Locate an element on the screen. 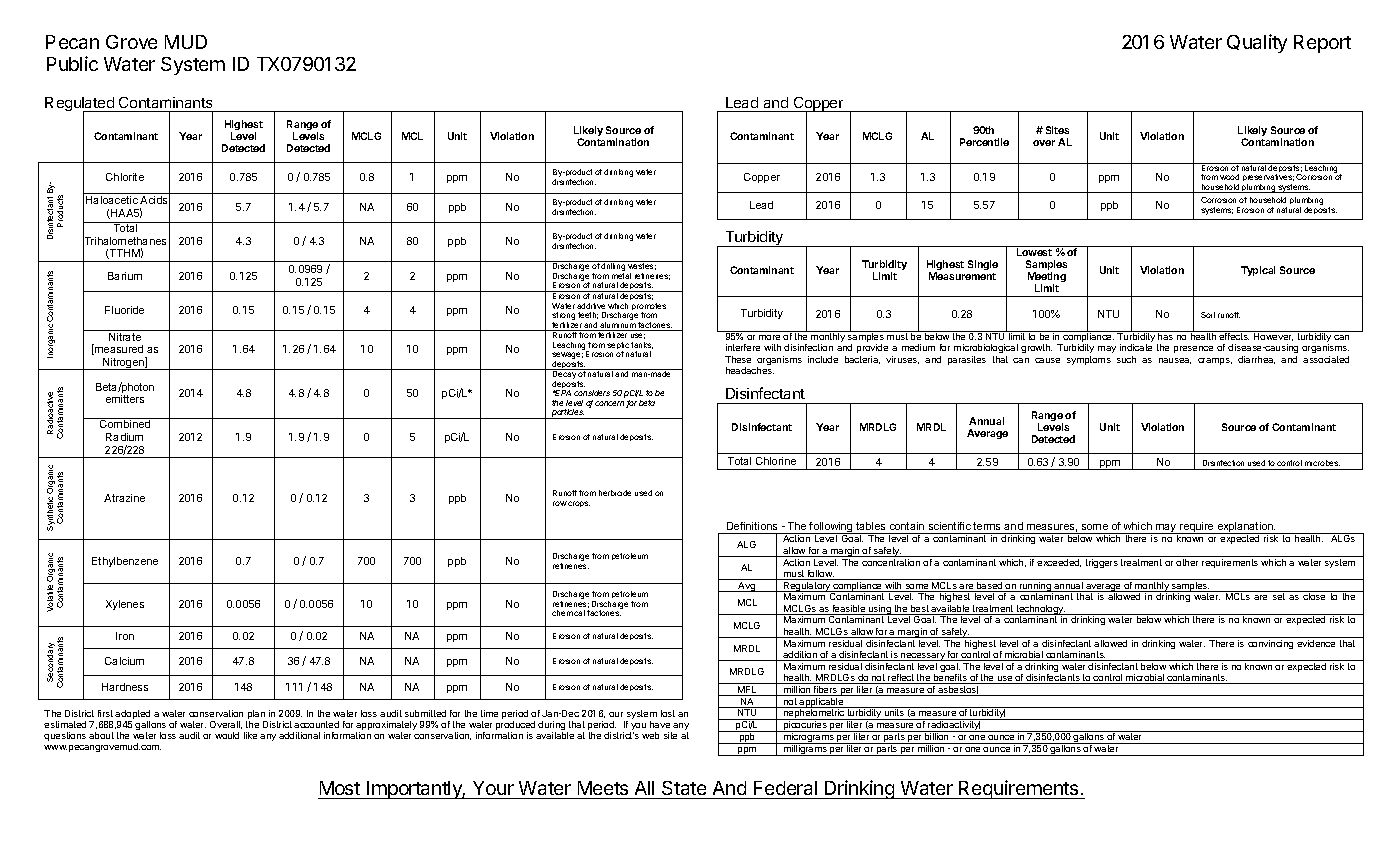  Percentile is located at coordinates (984, 142).
